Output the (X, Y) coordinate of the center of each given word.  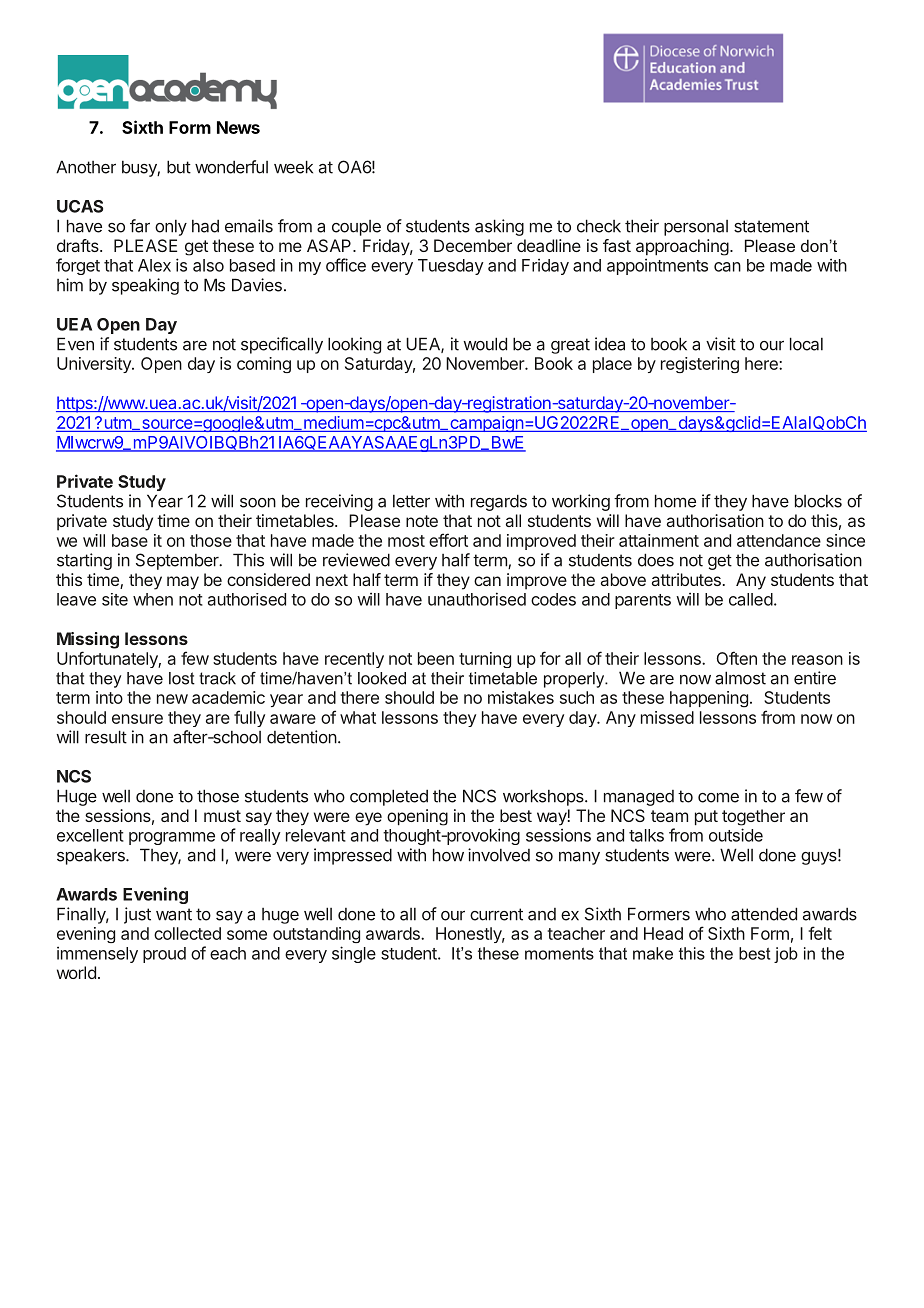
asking (499, 227)
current (496, 914)
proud (164, 955)
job (786, 955)
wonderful (231, 167)
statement (771, 226)
